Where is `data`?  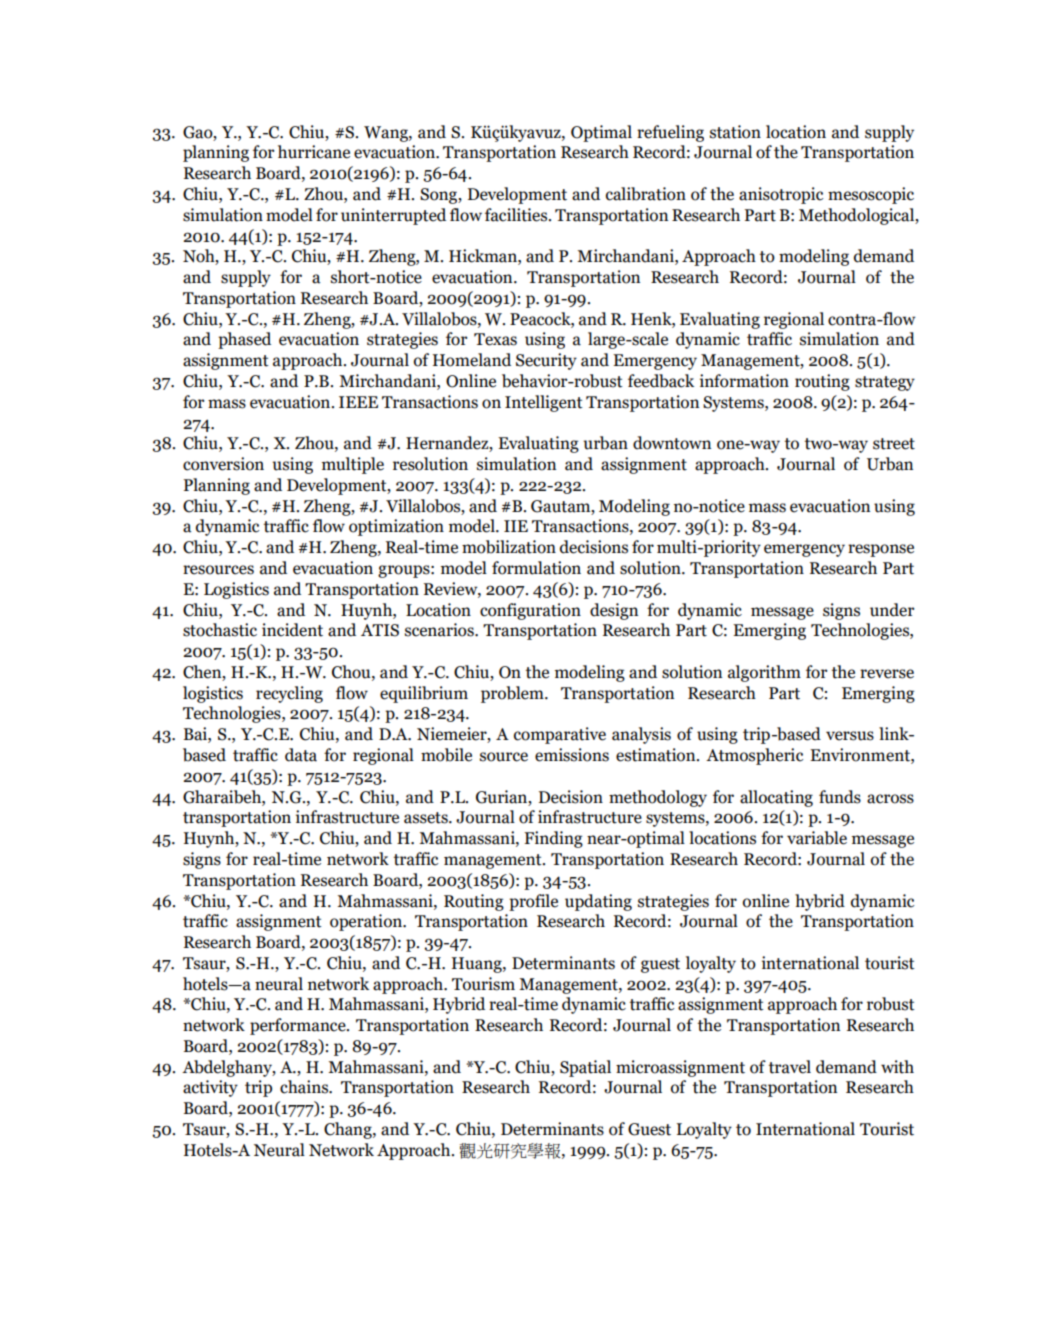
data is located at coordinates (301, 755).
